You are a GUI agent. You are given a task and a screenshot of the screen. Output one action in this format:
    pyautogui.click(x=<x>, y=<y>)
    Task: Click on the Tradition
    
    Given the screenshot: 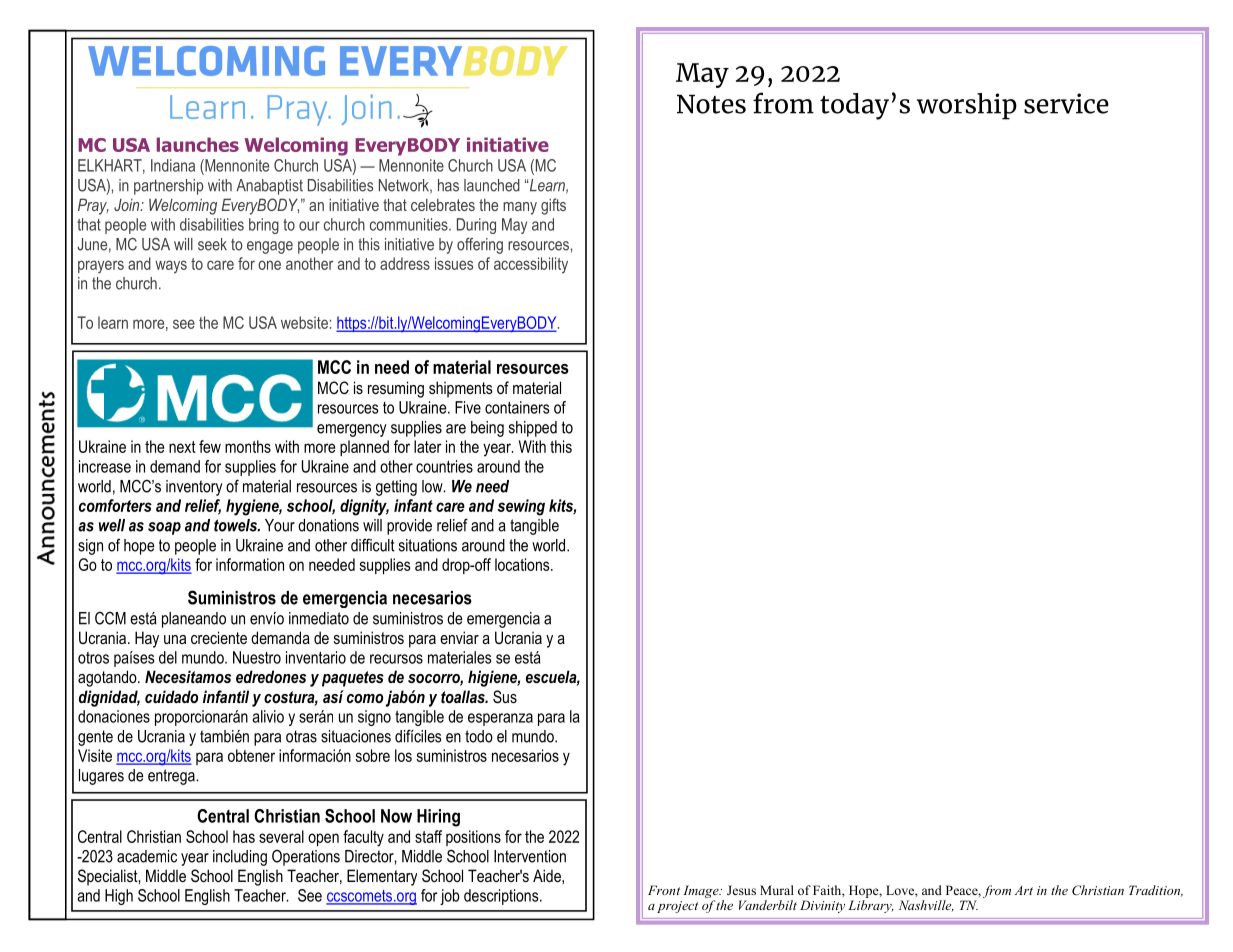 What is the action you would take?
    pyautogui.click(x=1156, y=891)
